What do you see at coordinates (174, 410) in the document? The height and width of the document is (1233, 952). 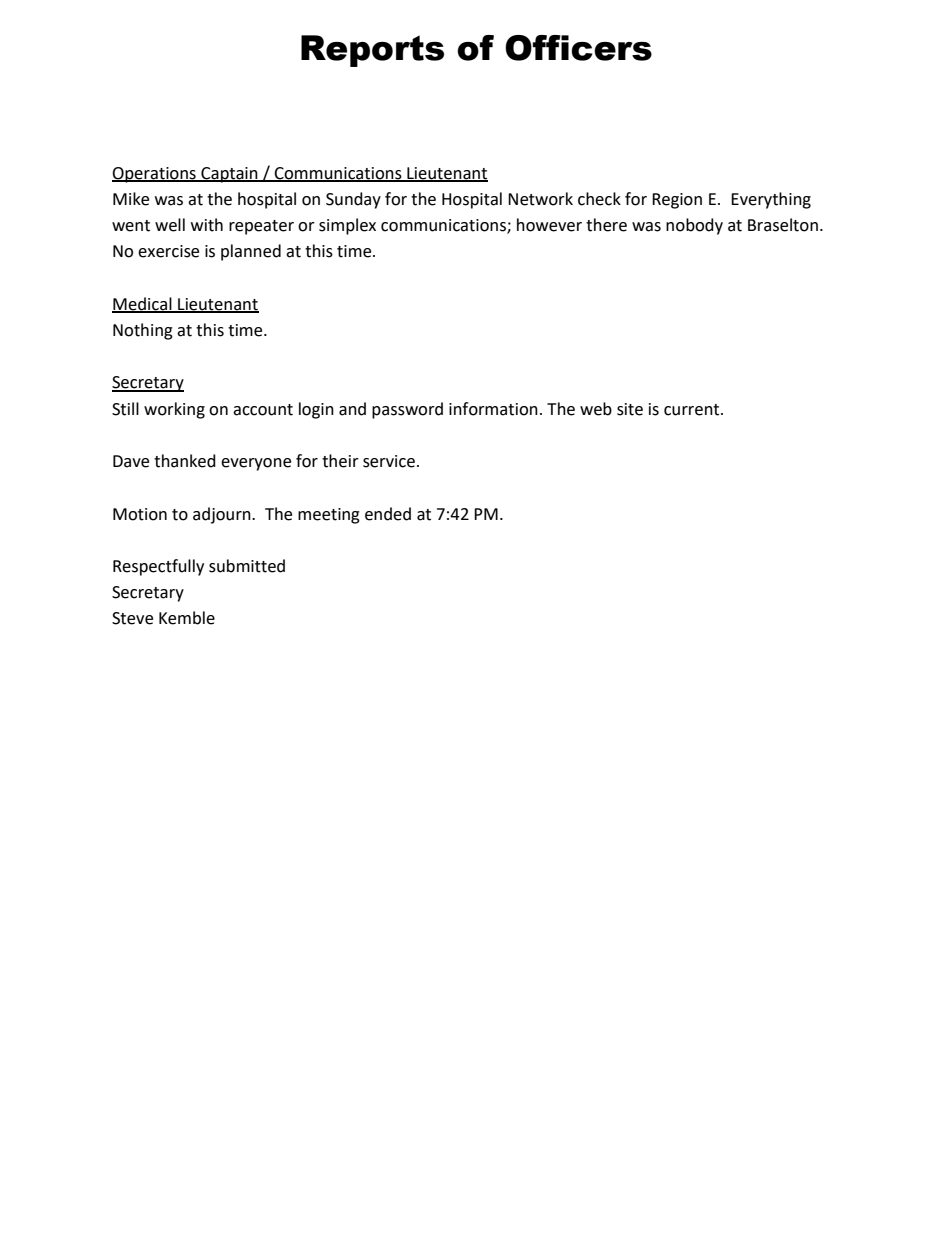 I see `working` at bounding box center [174, 410].
